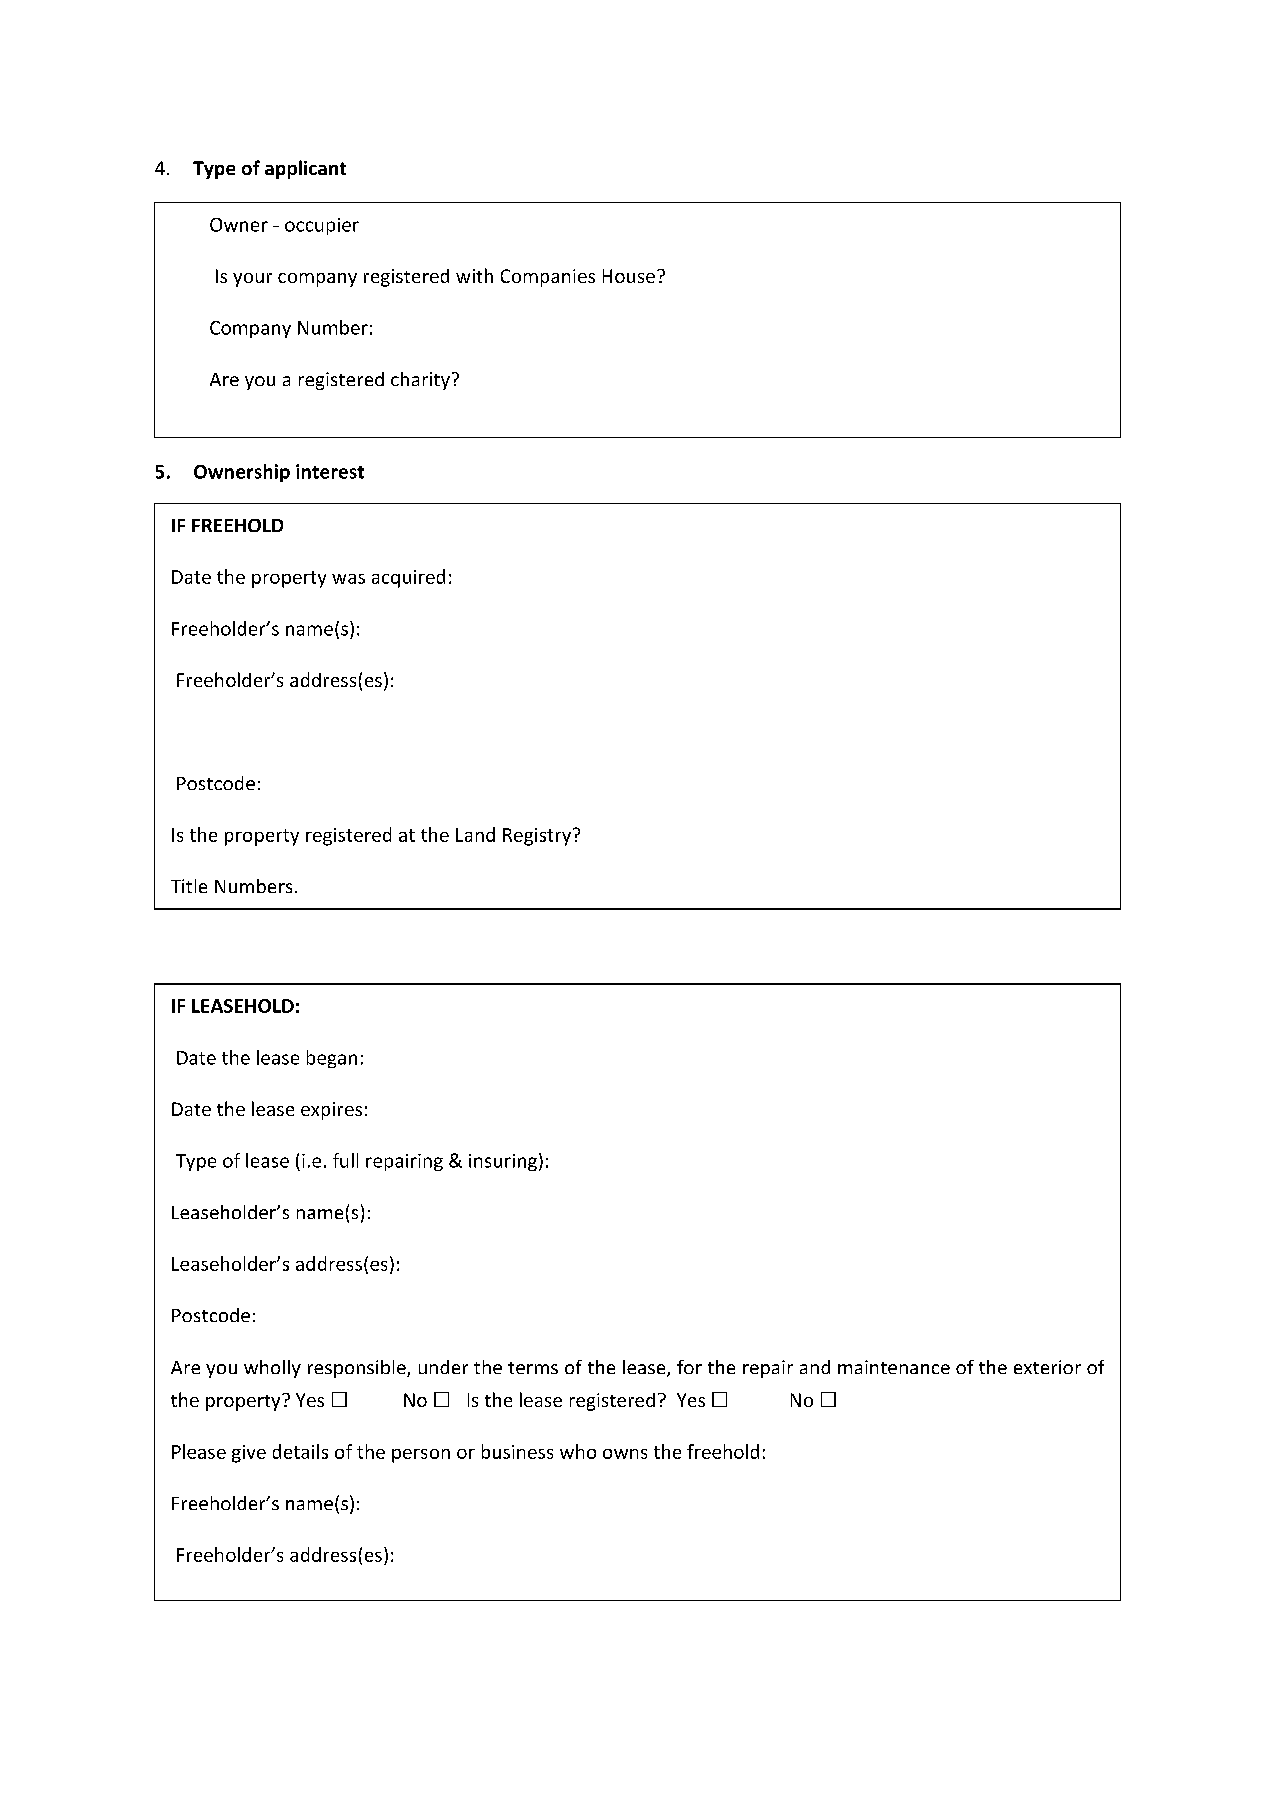 This screenshot has height=1807, width=1277. I want to click on Title, so click(189, 886).
